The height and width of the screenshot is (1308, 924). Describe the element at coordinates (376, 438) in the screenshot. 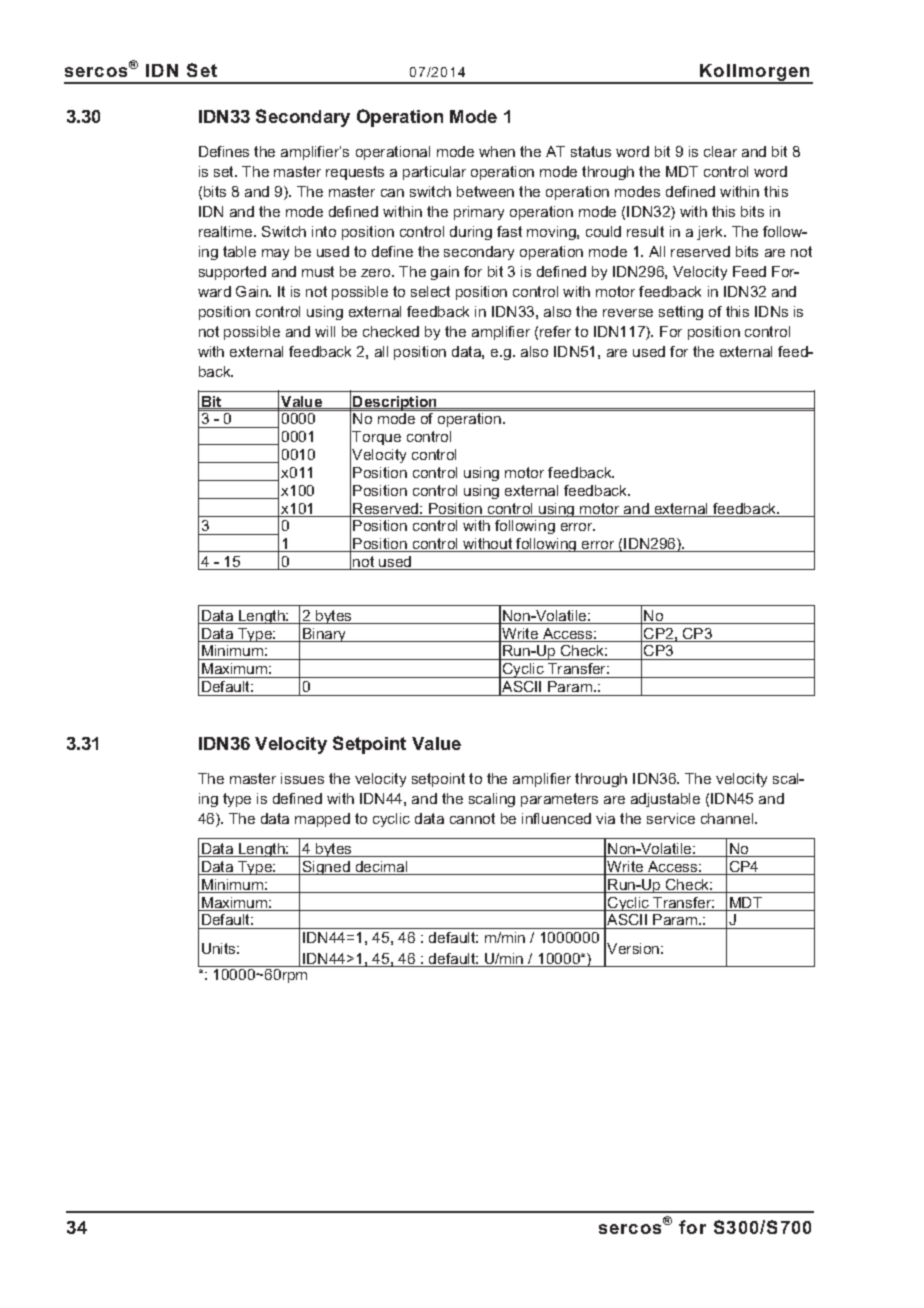

I see `Torque` at that location.
